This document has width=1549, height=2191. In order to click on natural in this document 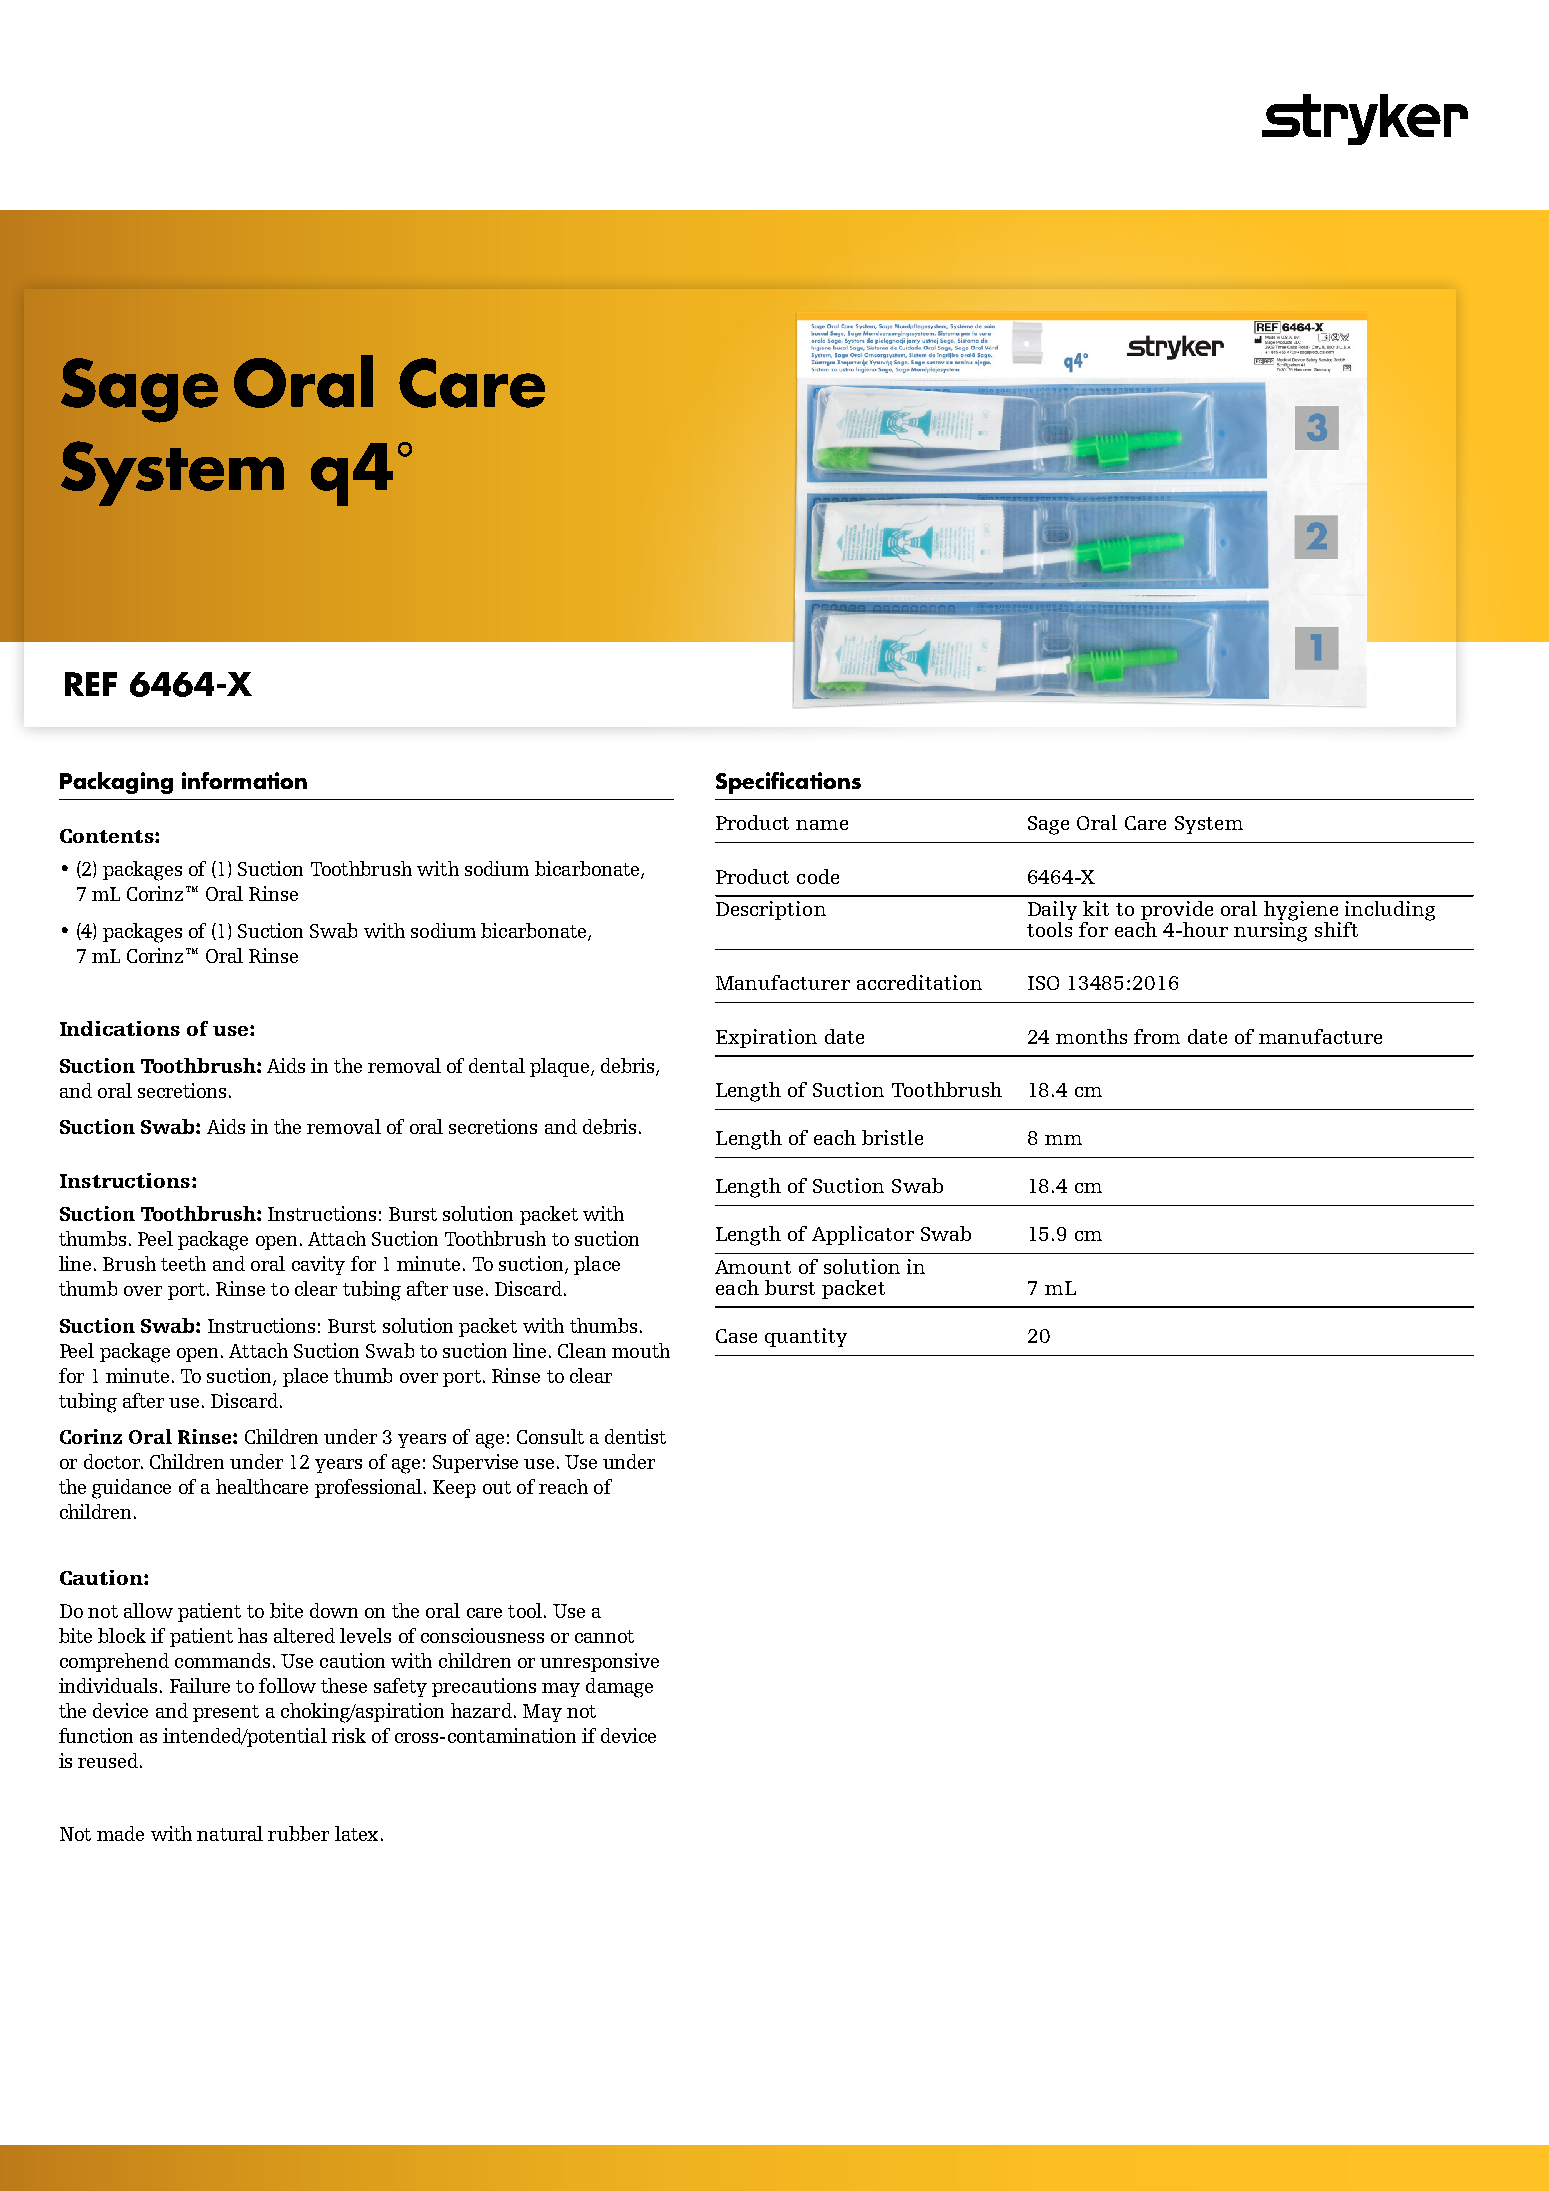, I will do `click(230, 1833)`.
